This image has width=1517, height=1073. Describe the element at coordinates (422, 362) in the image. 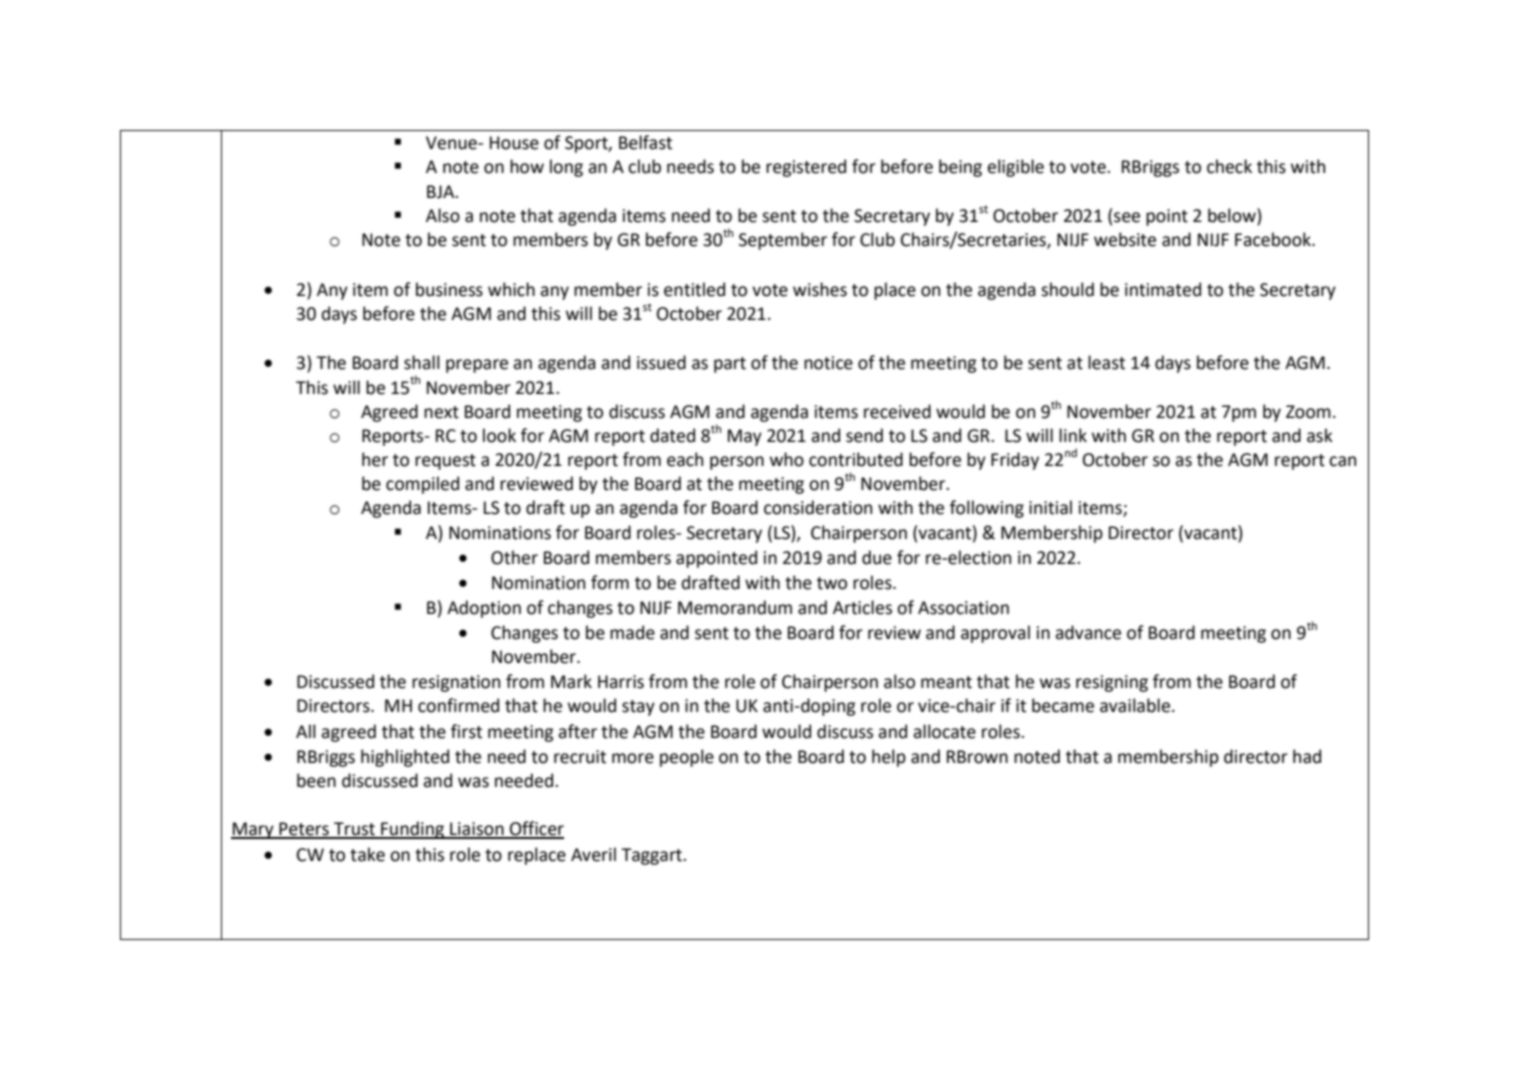

I see `shall` at that location.
